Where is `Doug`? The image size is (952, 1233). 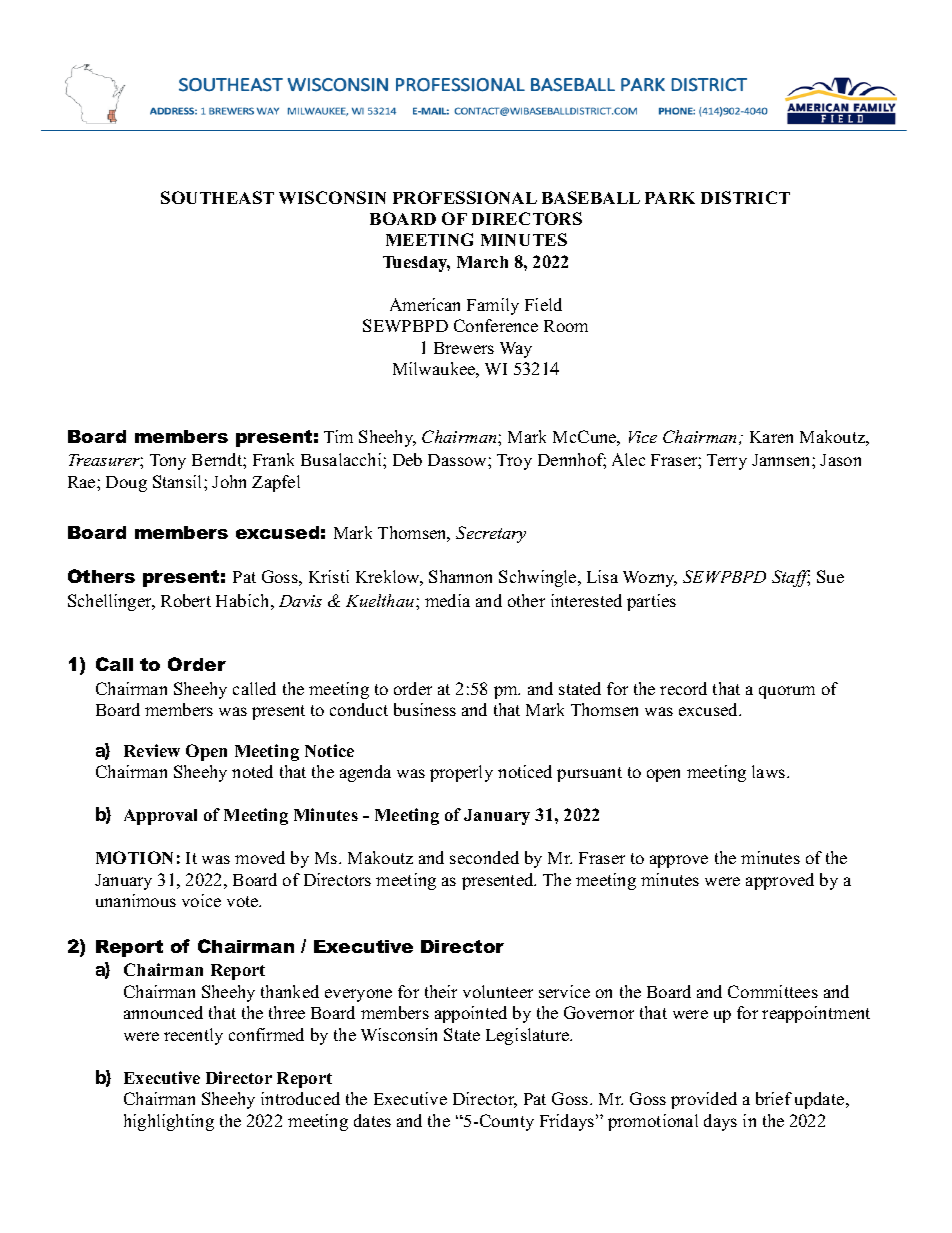 Doug is located at coordinates (126, 484).
